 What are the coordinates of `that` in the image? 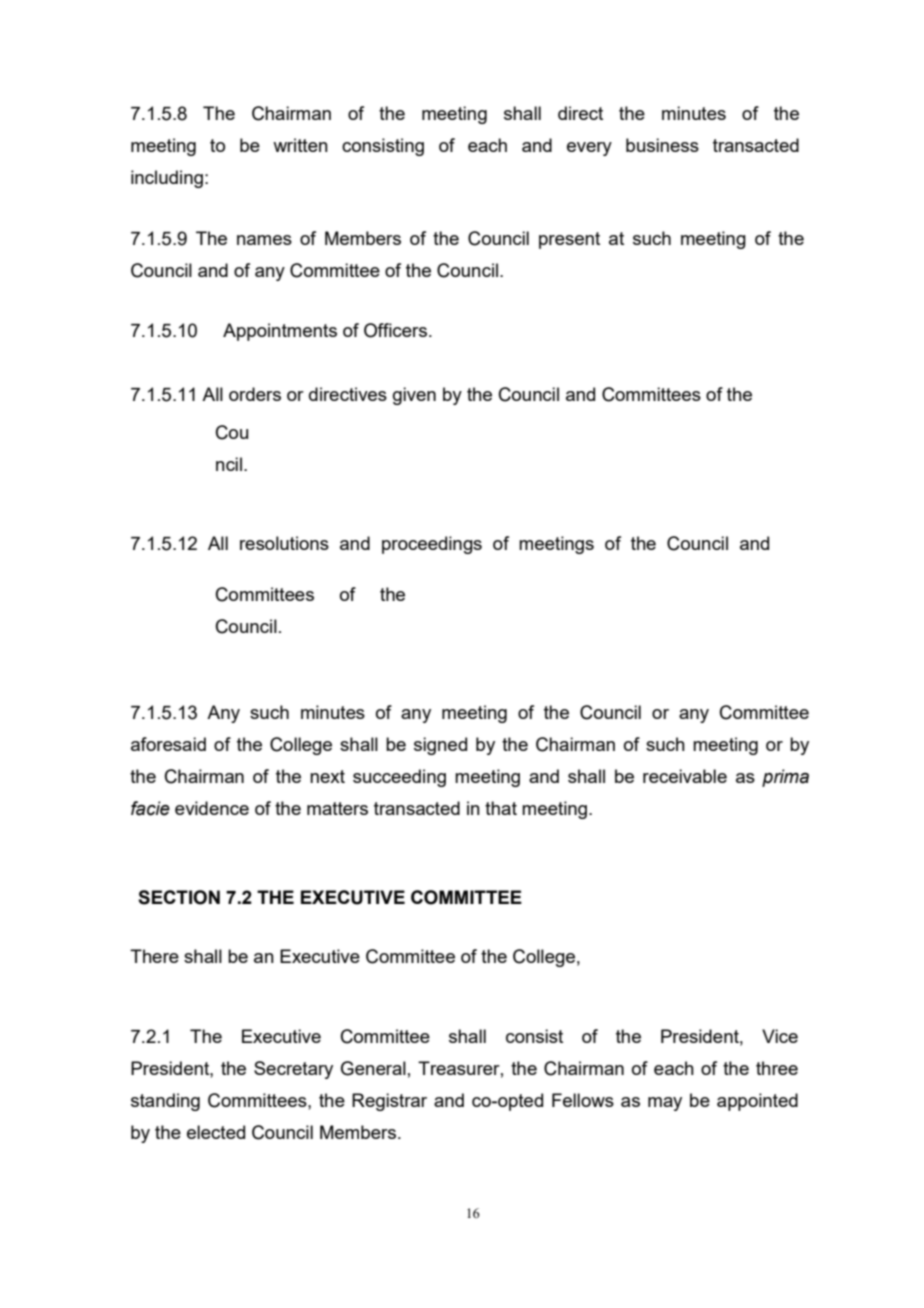 It's located at (501, 808).
